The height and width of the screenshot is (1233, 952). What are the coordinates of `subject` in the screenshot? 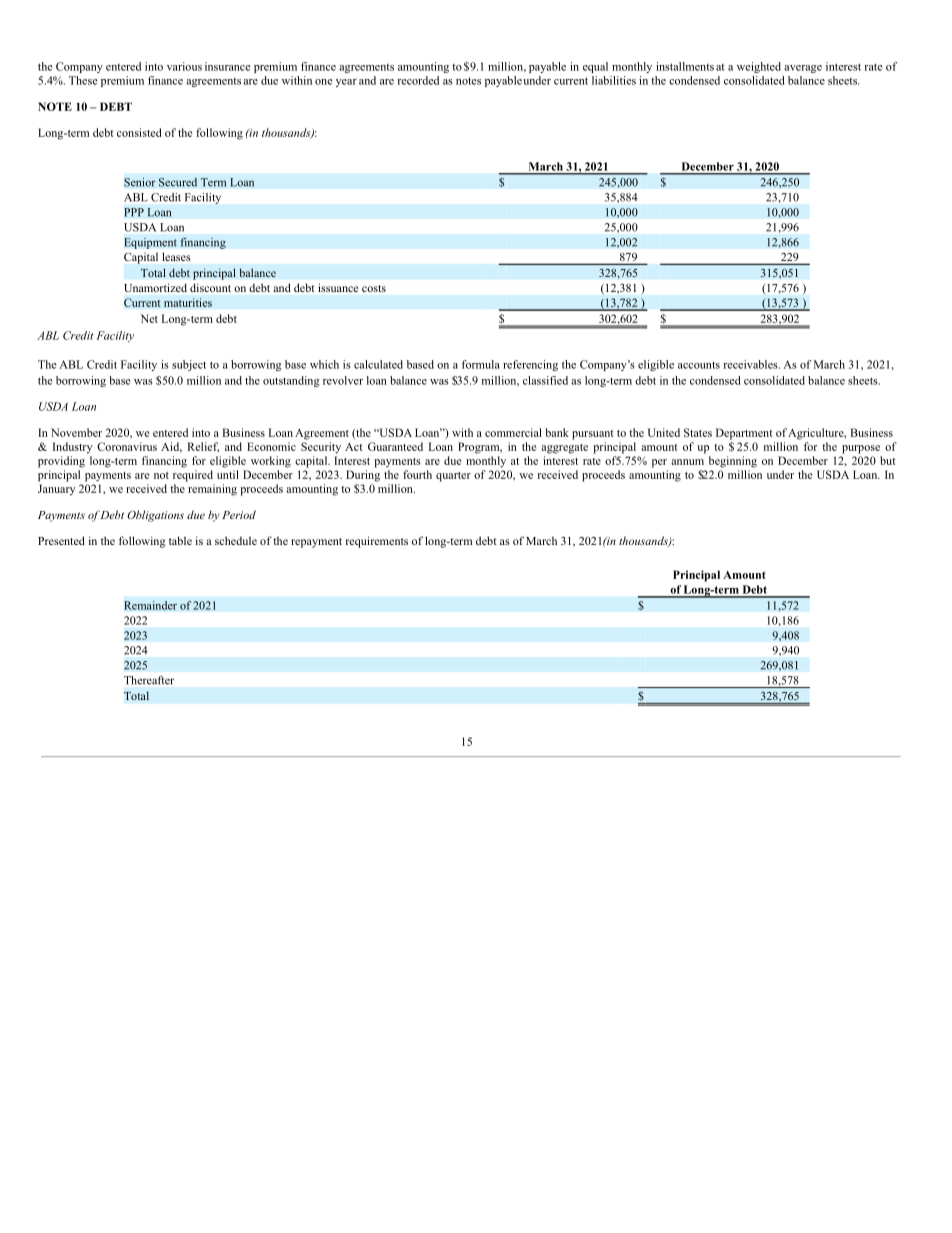 It's located at (189, 365).
